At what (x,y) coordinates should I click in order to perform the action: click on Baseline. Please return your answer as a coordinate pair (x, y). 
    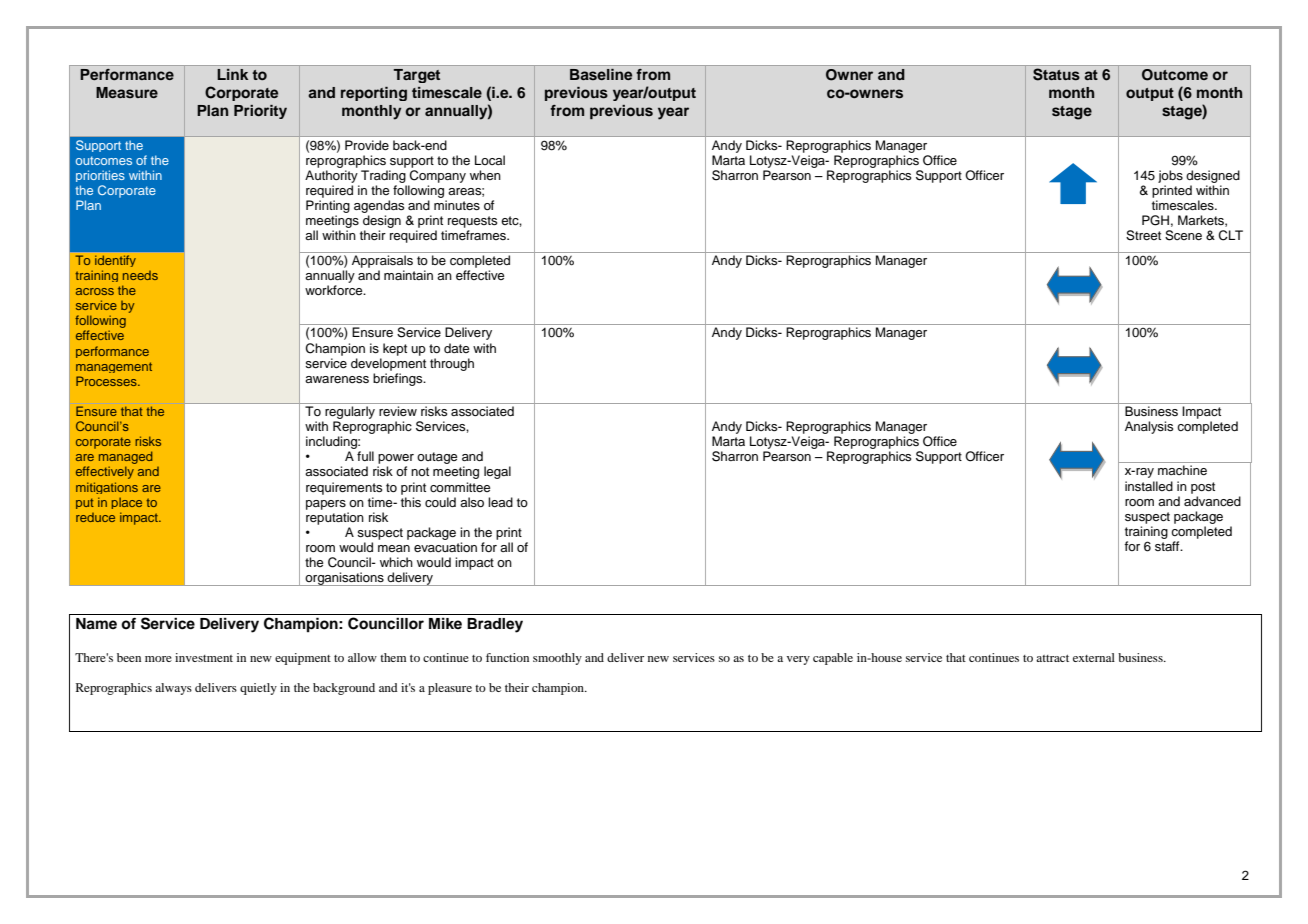
    Looking at the image, I should click on (601, 74).
